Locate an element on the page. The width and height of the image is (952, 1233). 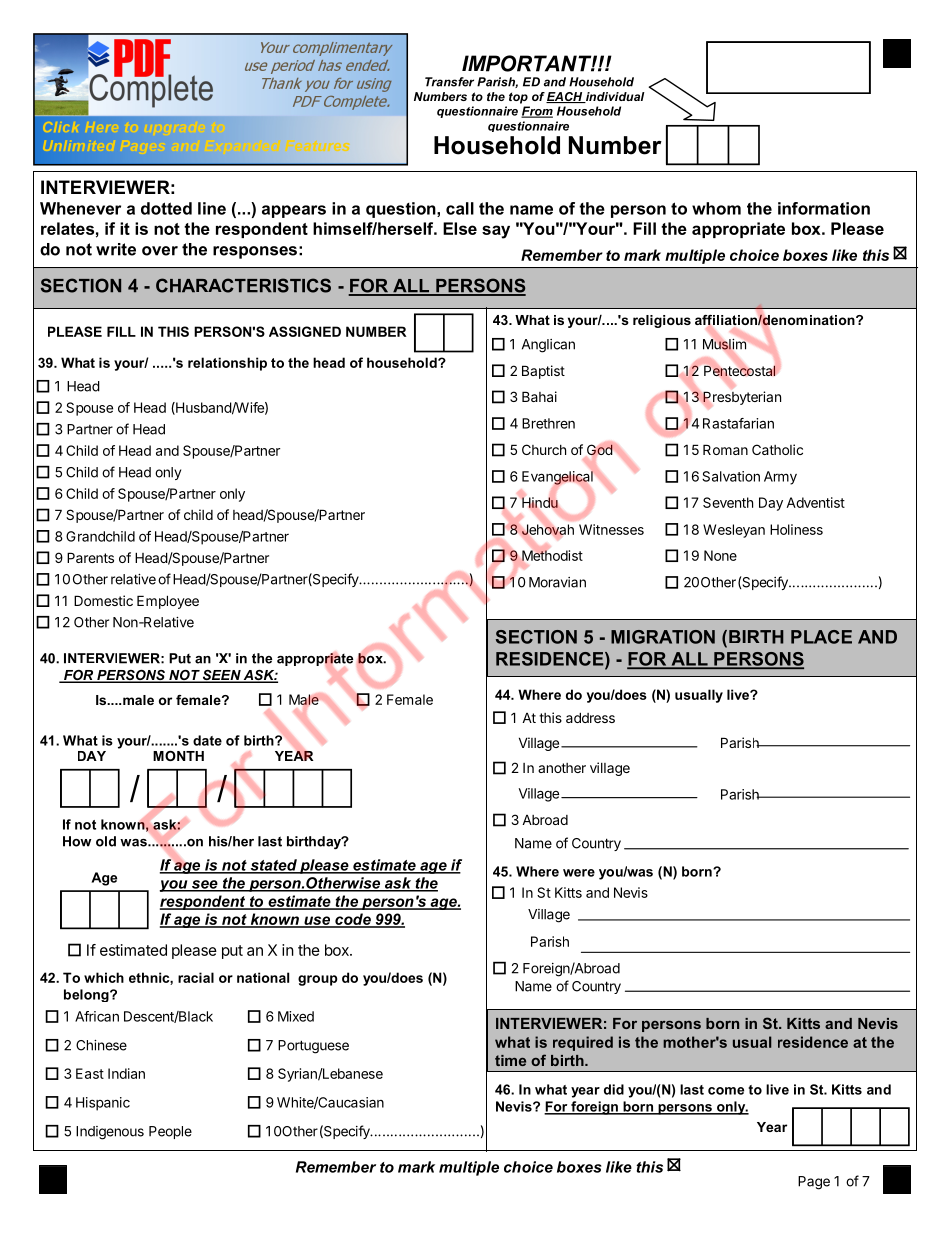
individual is located at coordinates (614, 97).
